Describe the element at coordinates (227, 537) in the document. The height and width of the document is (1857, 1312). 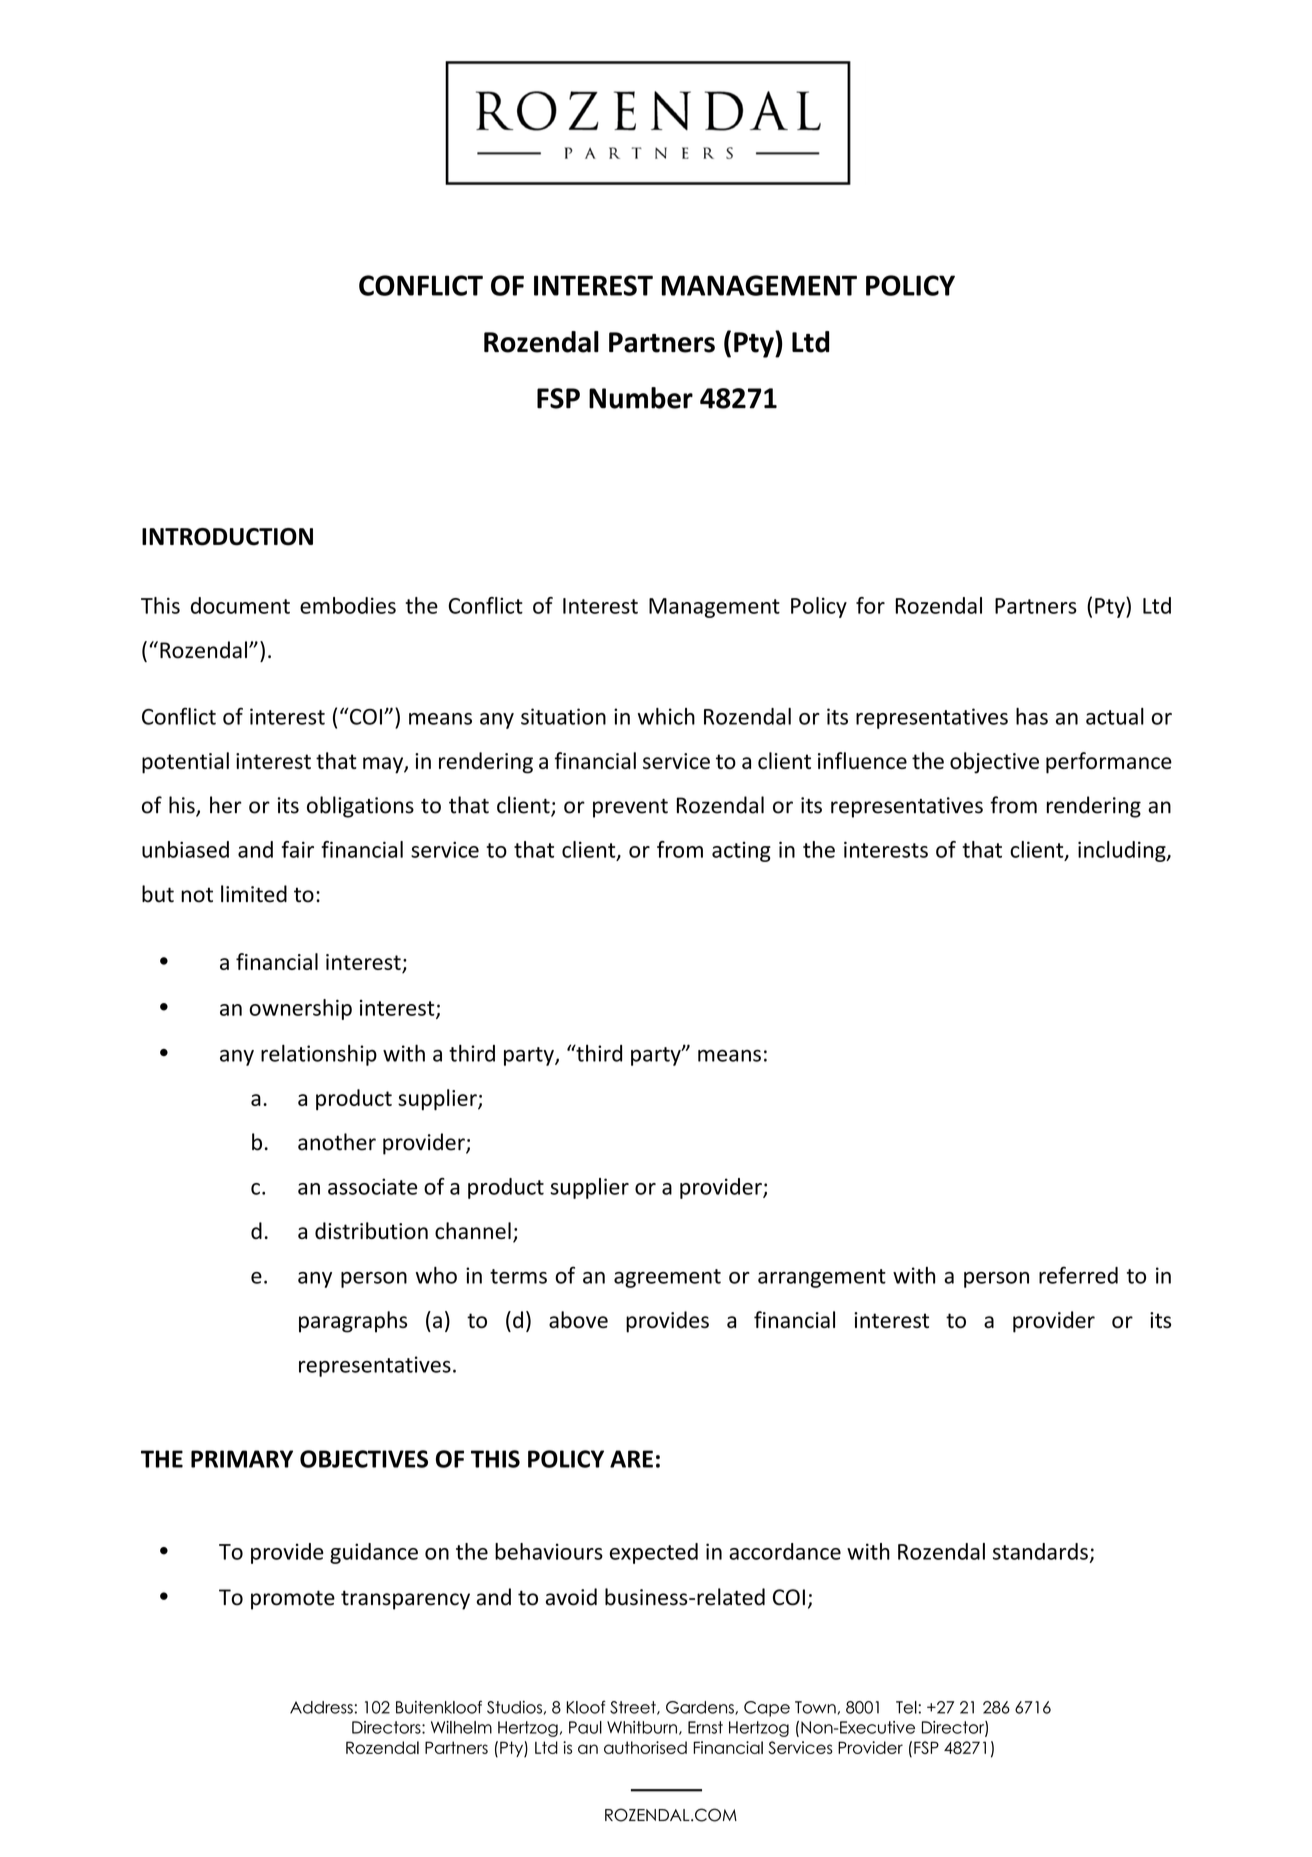
I see `INTRODUCTION` at that location.
